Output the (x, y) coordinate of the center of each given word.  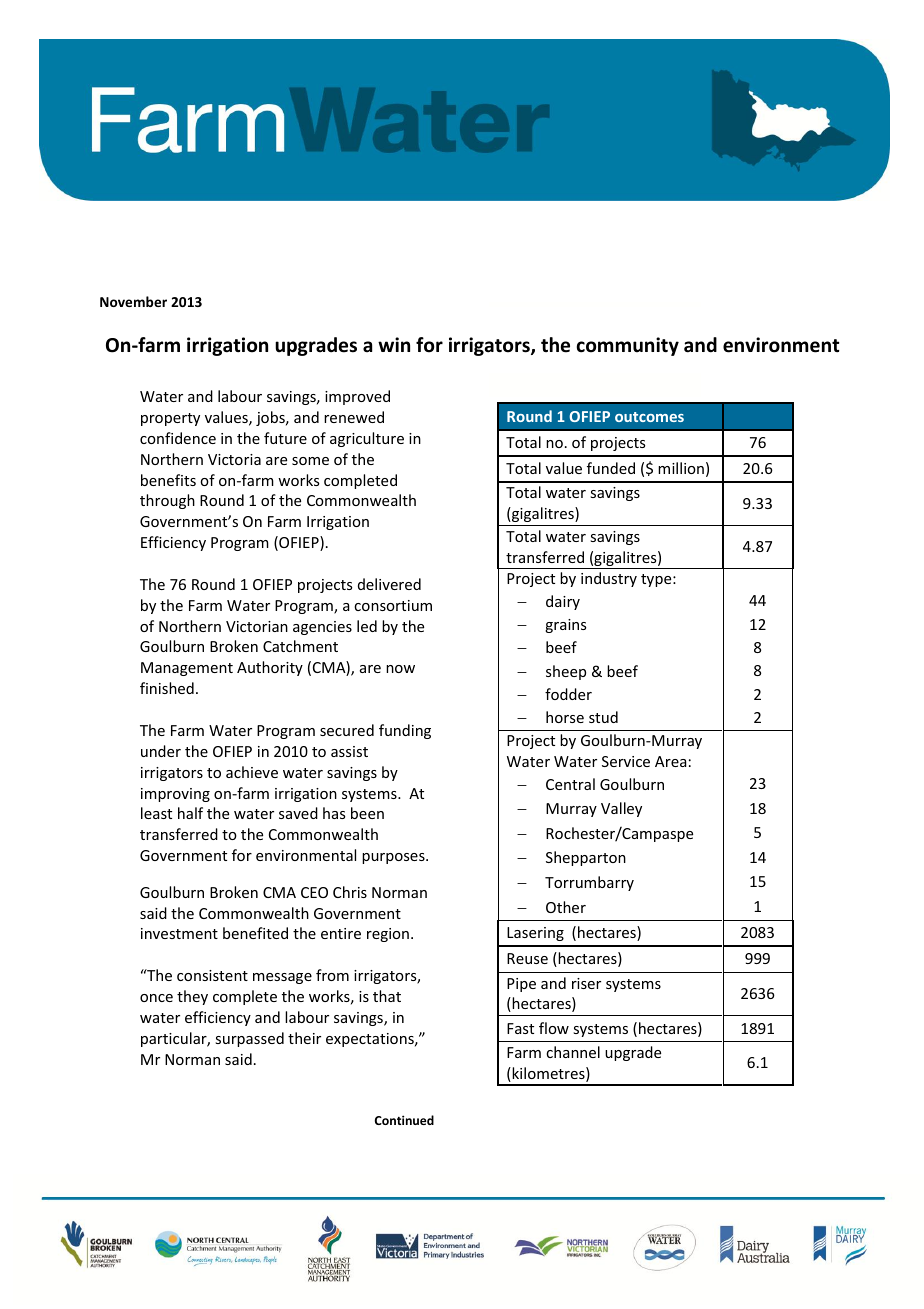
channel (573, 1052)
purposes (394, 858)
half (190, 813)
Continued (404, 1120)
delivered (389, 584)
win (394, 344)
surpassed (249, 1039)
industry (609, 579)
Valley (621, 809)
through (167, 501)
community (627, 346)
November (133, 301)
